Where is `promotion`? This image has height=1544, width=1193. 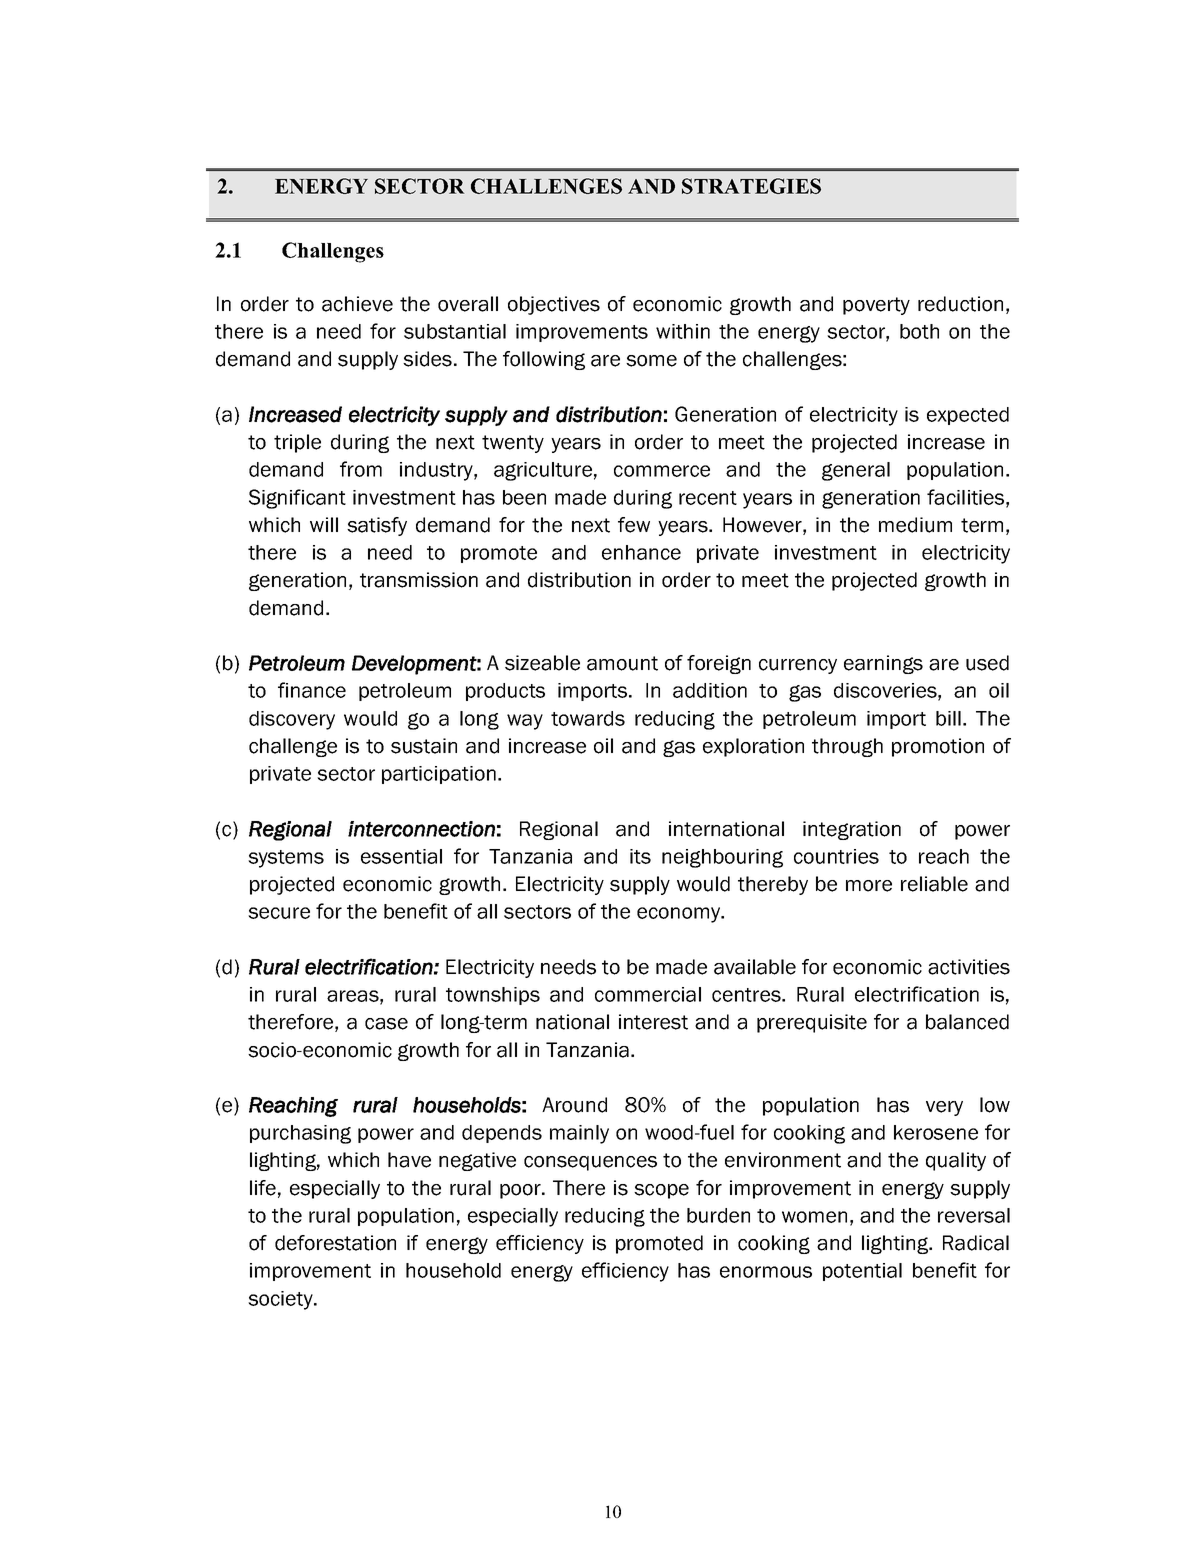
promotion is located at coordinates (938, 747).
